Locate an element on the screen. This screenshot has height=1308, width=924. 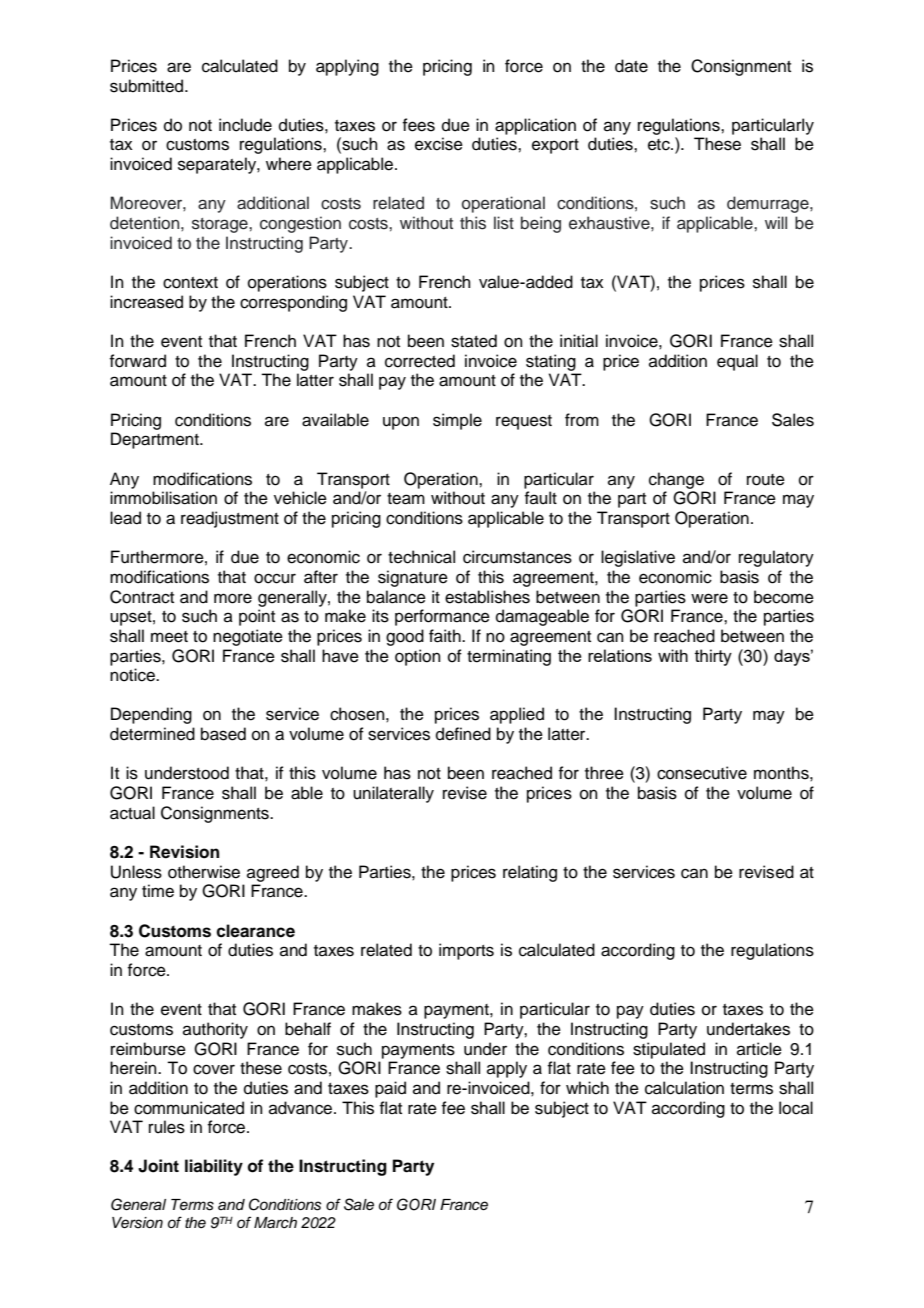
consecutive is located at coordinates (702, 773).
